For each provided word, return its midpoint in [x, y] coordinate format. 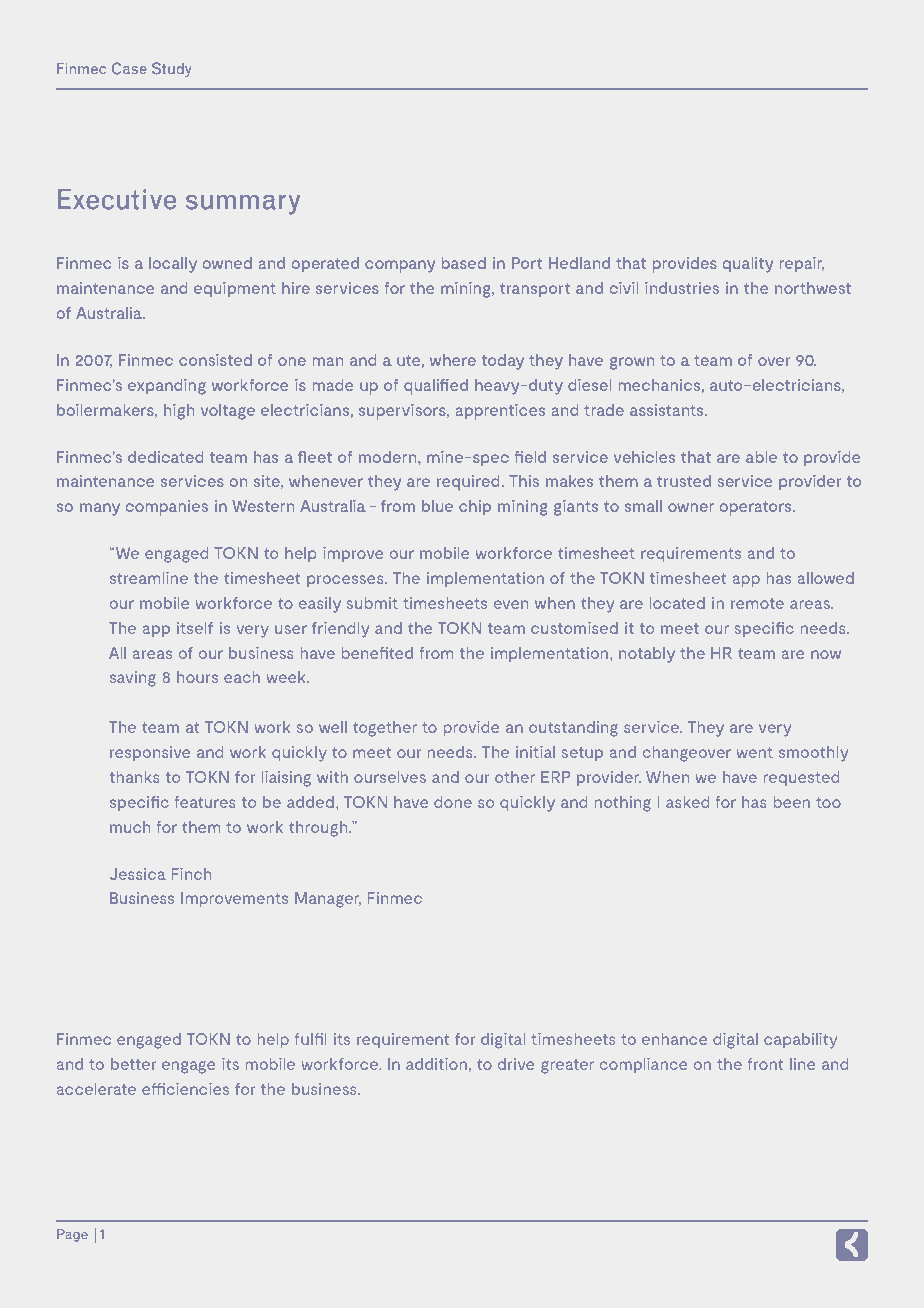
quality [748, 265]
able [761, 457]
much [130, 827]
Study [172, 69]
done [453, 802]
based [464, 263]
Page [72, 1235]
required [468, 483]
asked [687, 802]
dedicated [166, 457]
